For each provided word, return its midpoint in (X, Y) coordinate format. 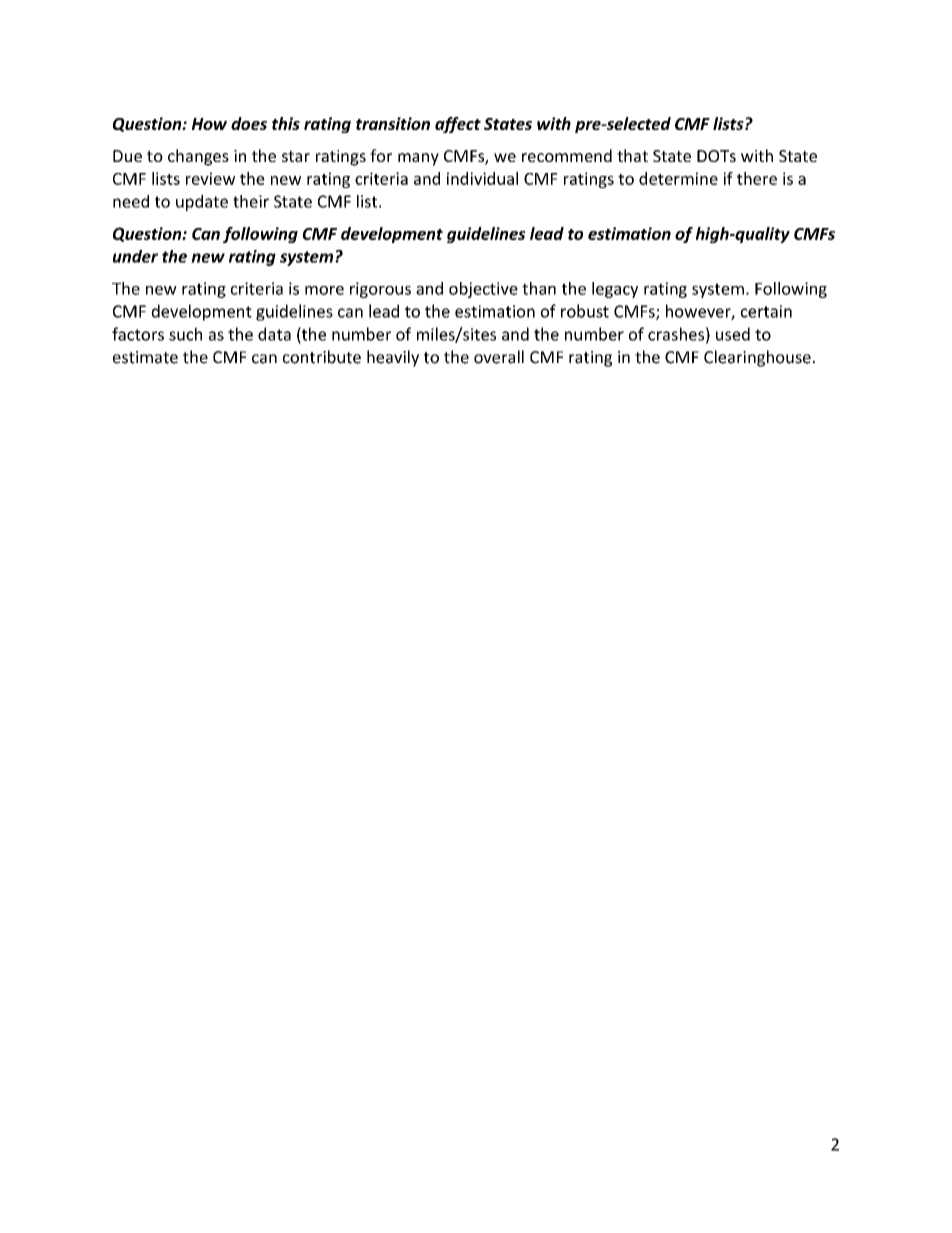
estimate (145, 357)
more (324, 290)
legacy (615, 290)
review (210, 178)
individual (482, 178)
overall (499, 357)
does (249, 123)
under (135, 256)
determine (678, 178)
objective (483, 290)
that (632, 155)
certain (766, 311)
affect (458, 125)
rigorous (380, 290)
